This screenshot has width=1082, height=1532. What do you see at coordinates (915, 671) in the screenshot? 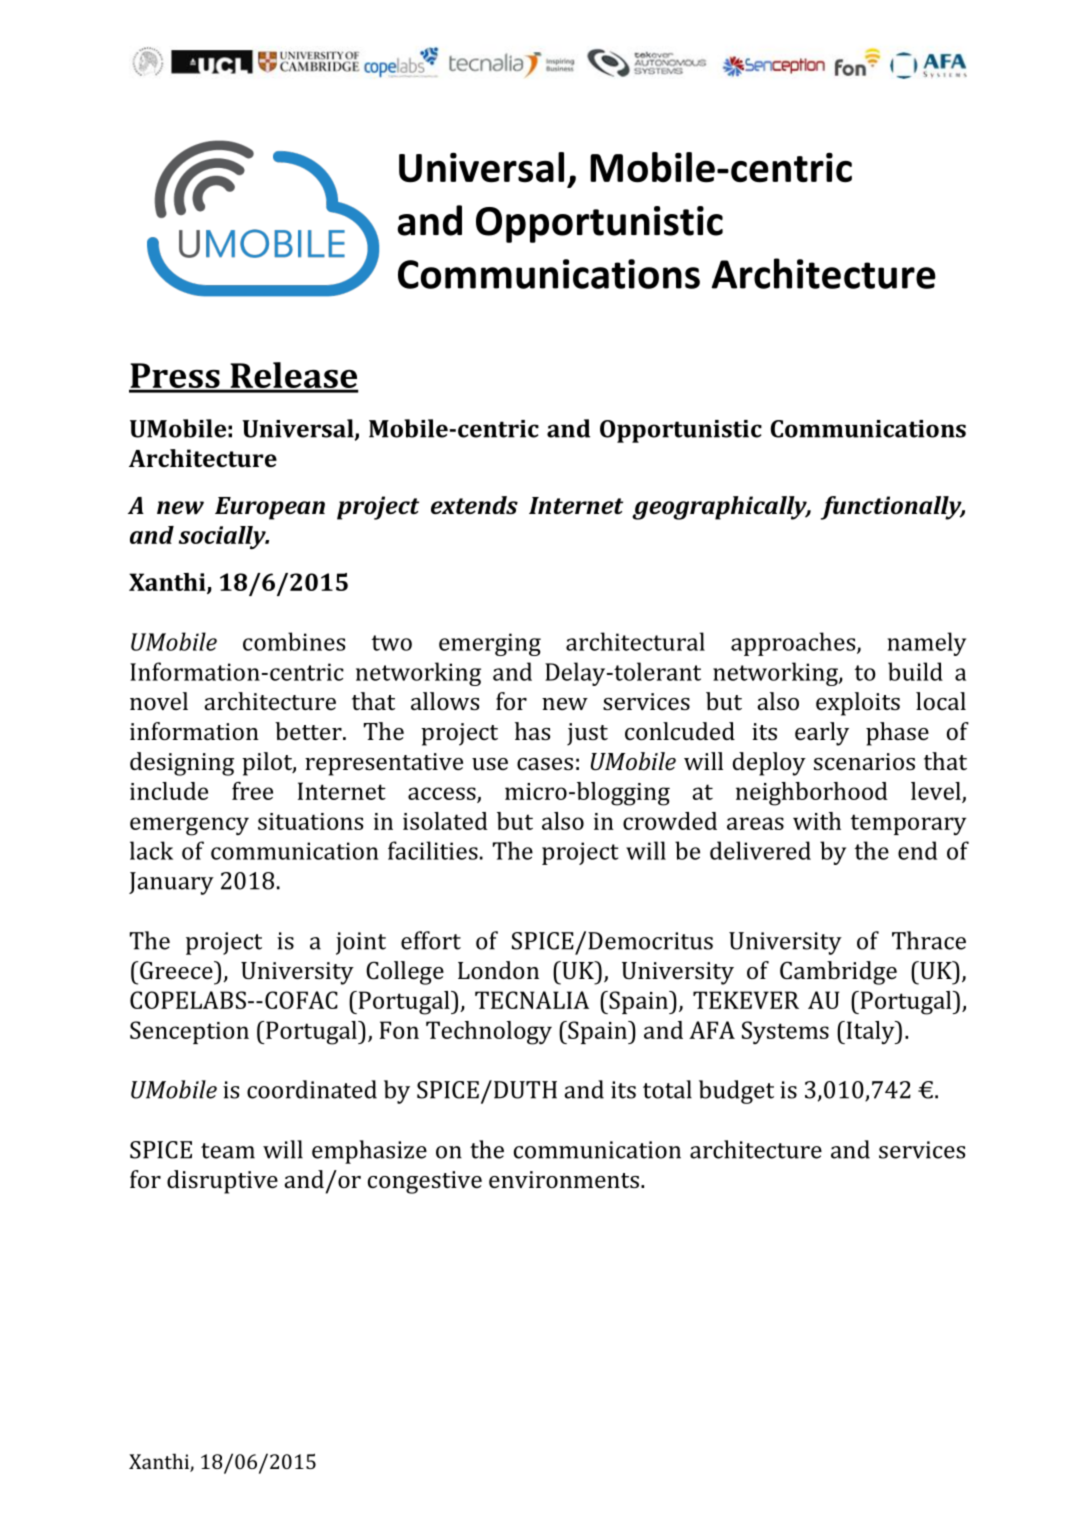
I see `build` at bounding box center [915, 671].
